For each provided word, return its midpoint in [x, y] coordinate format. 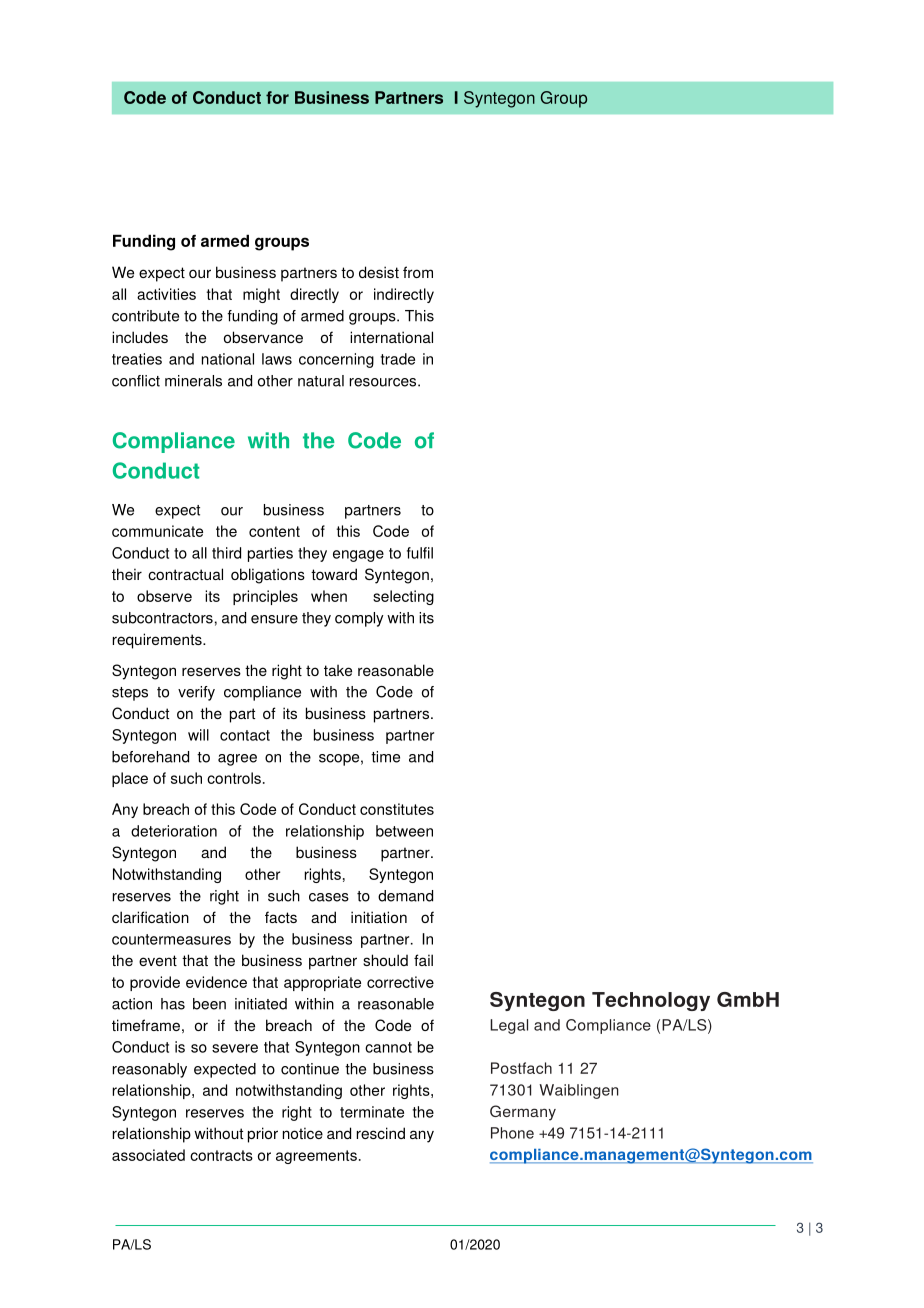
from [418, 272]
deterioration [174, 831]
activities [166, 294]
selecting [403, 597]
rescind [381, 1133]
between [404, 831]
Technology [651, 1001]
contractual [185, 574]
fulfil [420, 553]
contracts [221, 1155]
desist [379, 272]
